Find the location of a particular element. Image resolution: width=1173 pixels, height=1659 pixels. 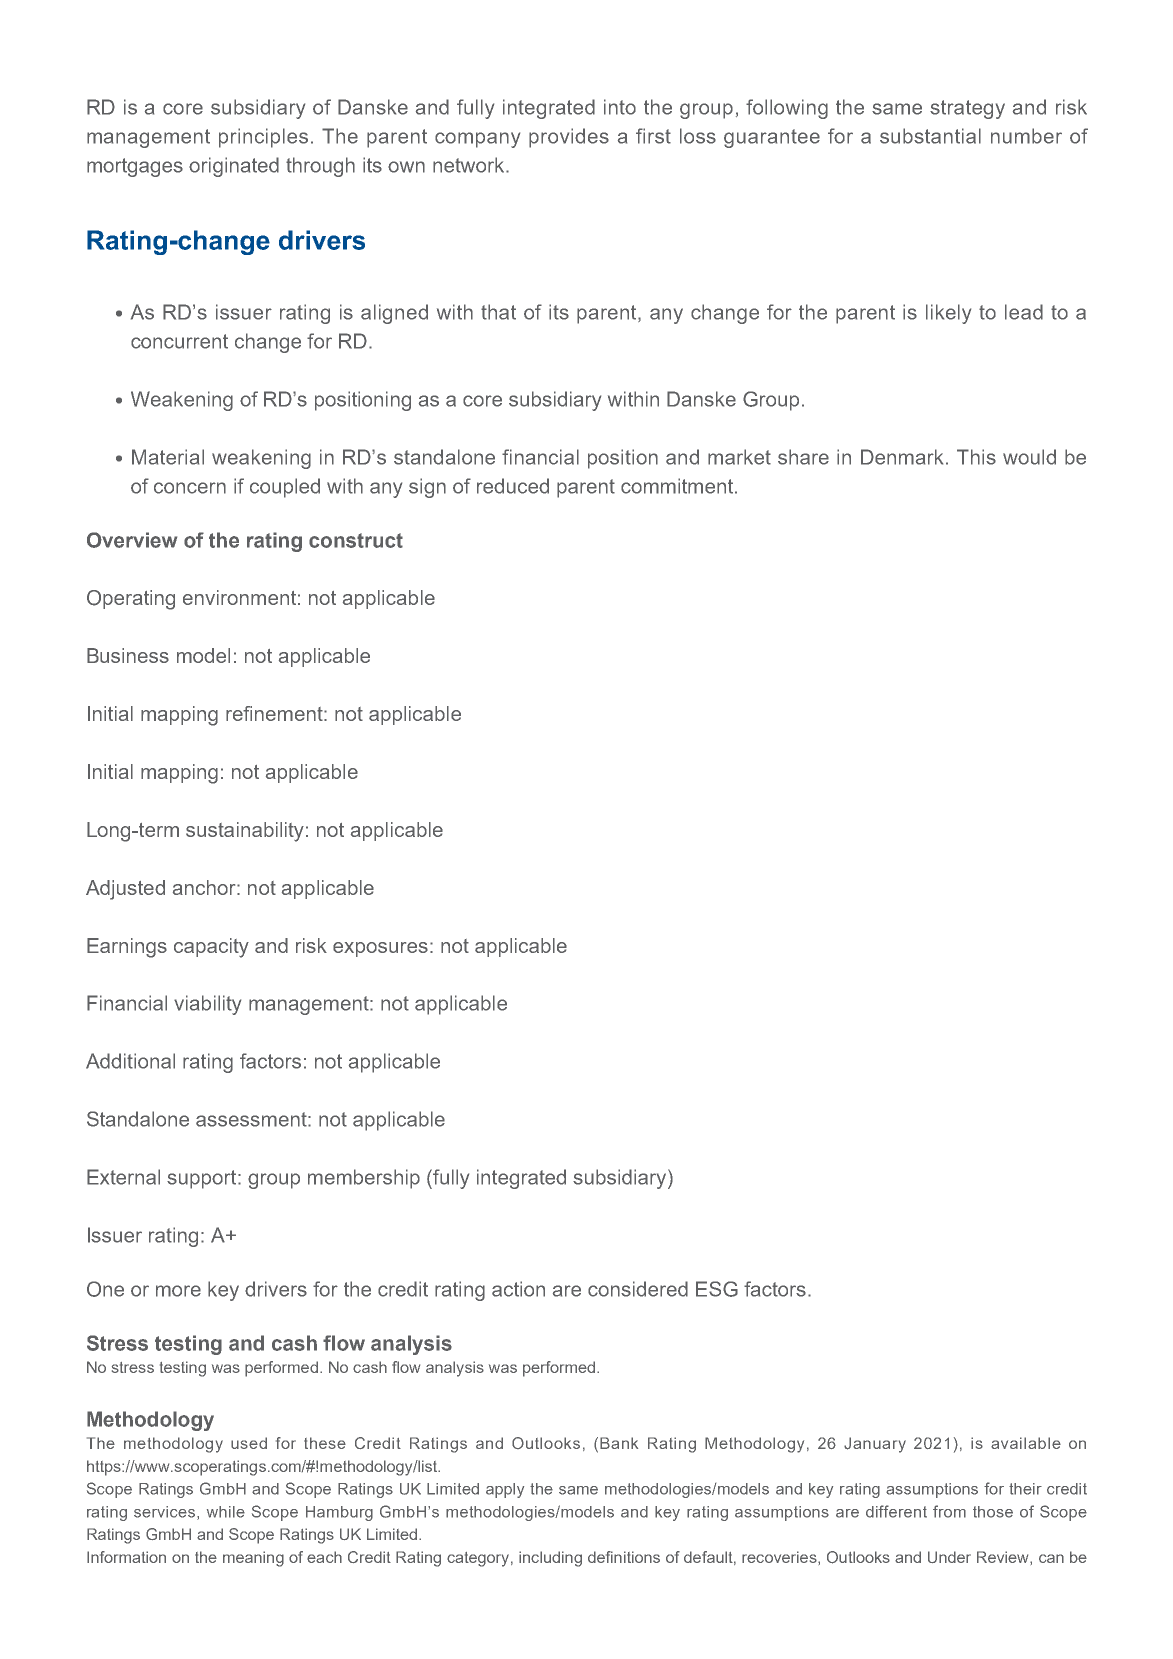

exposures is located at coordinates (380, 949).
